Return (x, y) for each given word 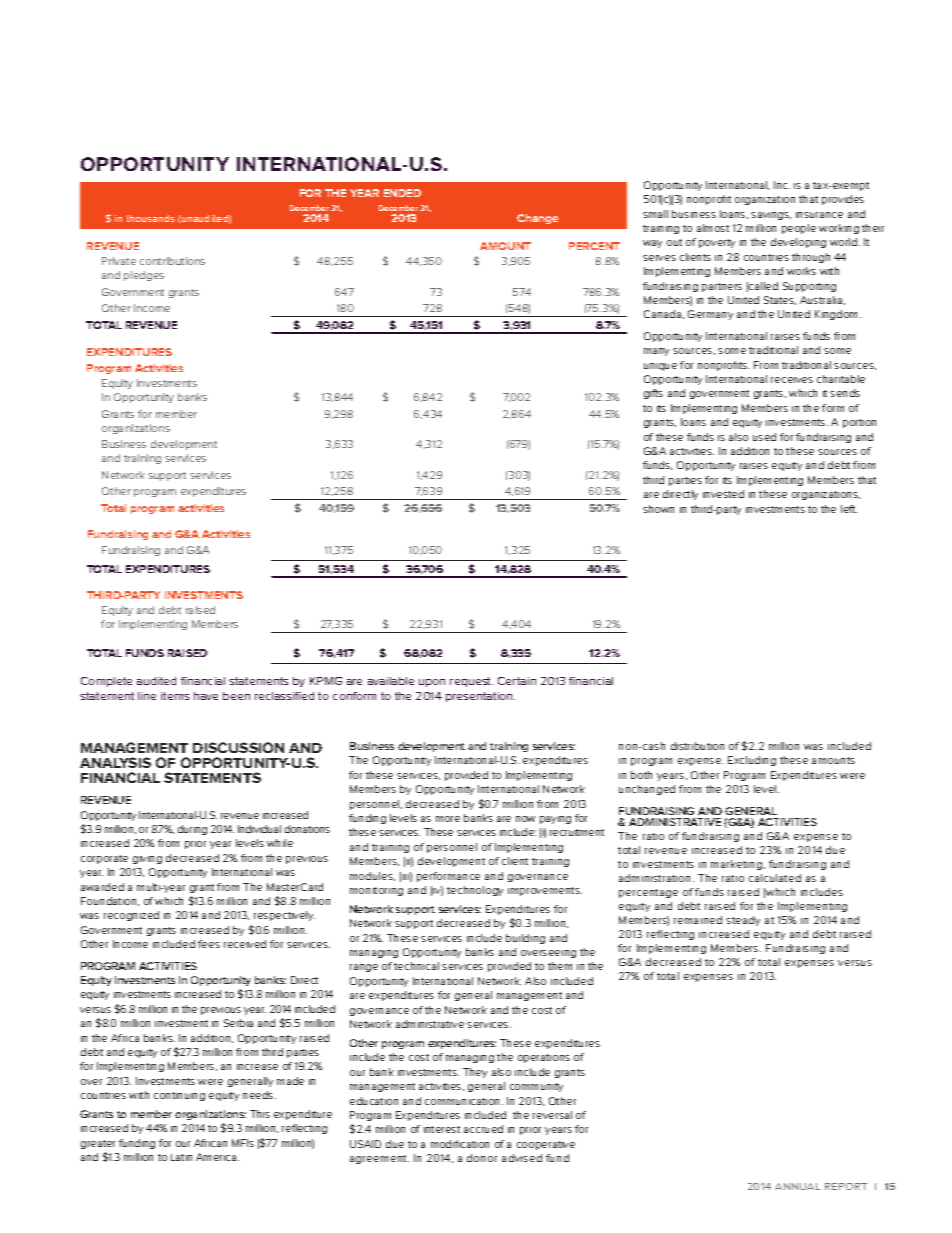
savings (771, 216)
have (206, 696)
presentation (480, 697)
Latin (181, 1157)
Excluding (752, 761)
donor (482, 1158)
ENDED (402, 193)
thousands (151, 218)
